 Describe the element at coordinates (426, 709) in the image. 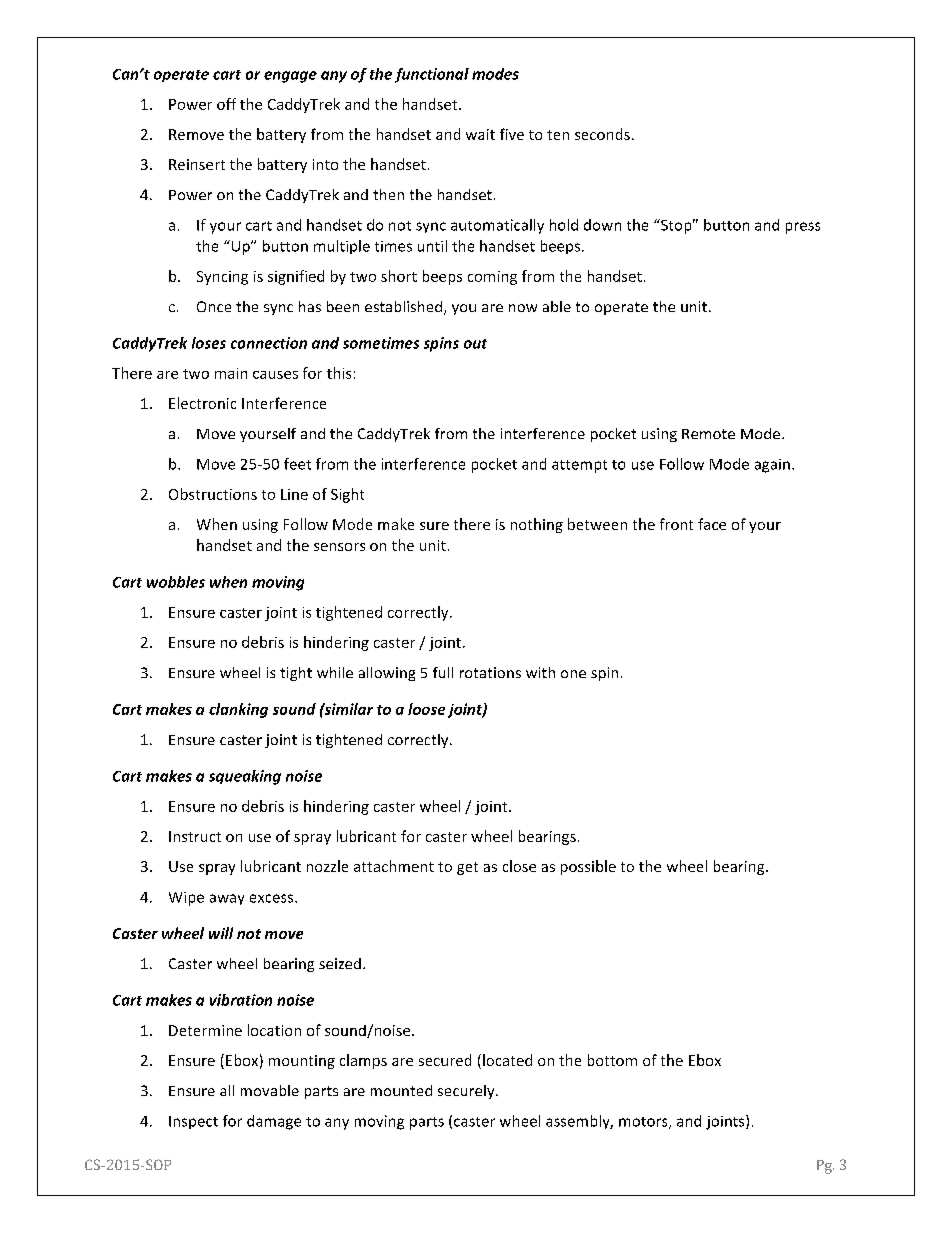

I see `loose` at that location.
